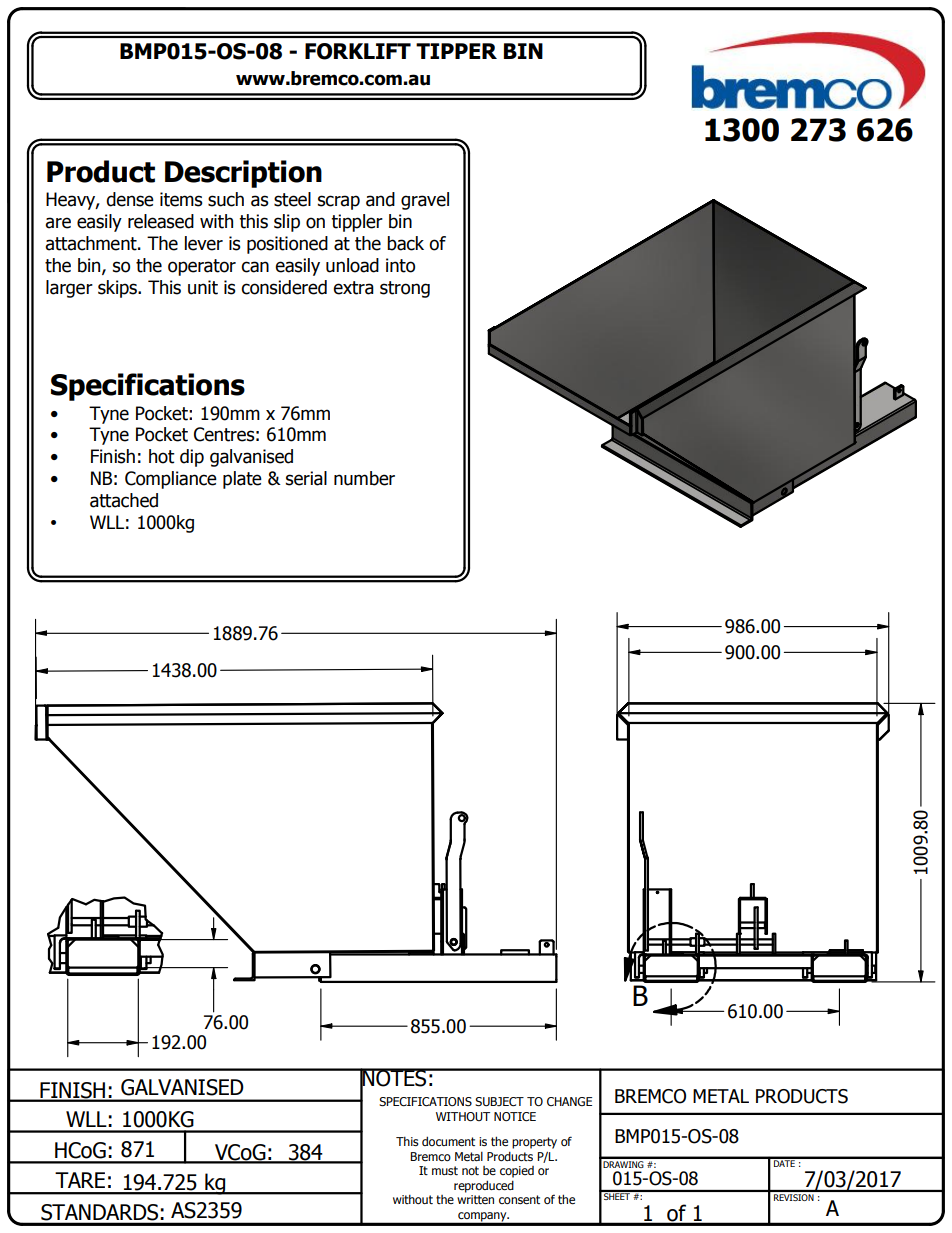  Describe the element at coordinates (364, 478) in the document. I see `number` at that location.
